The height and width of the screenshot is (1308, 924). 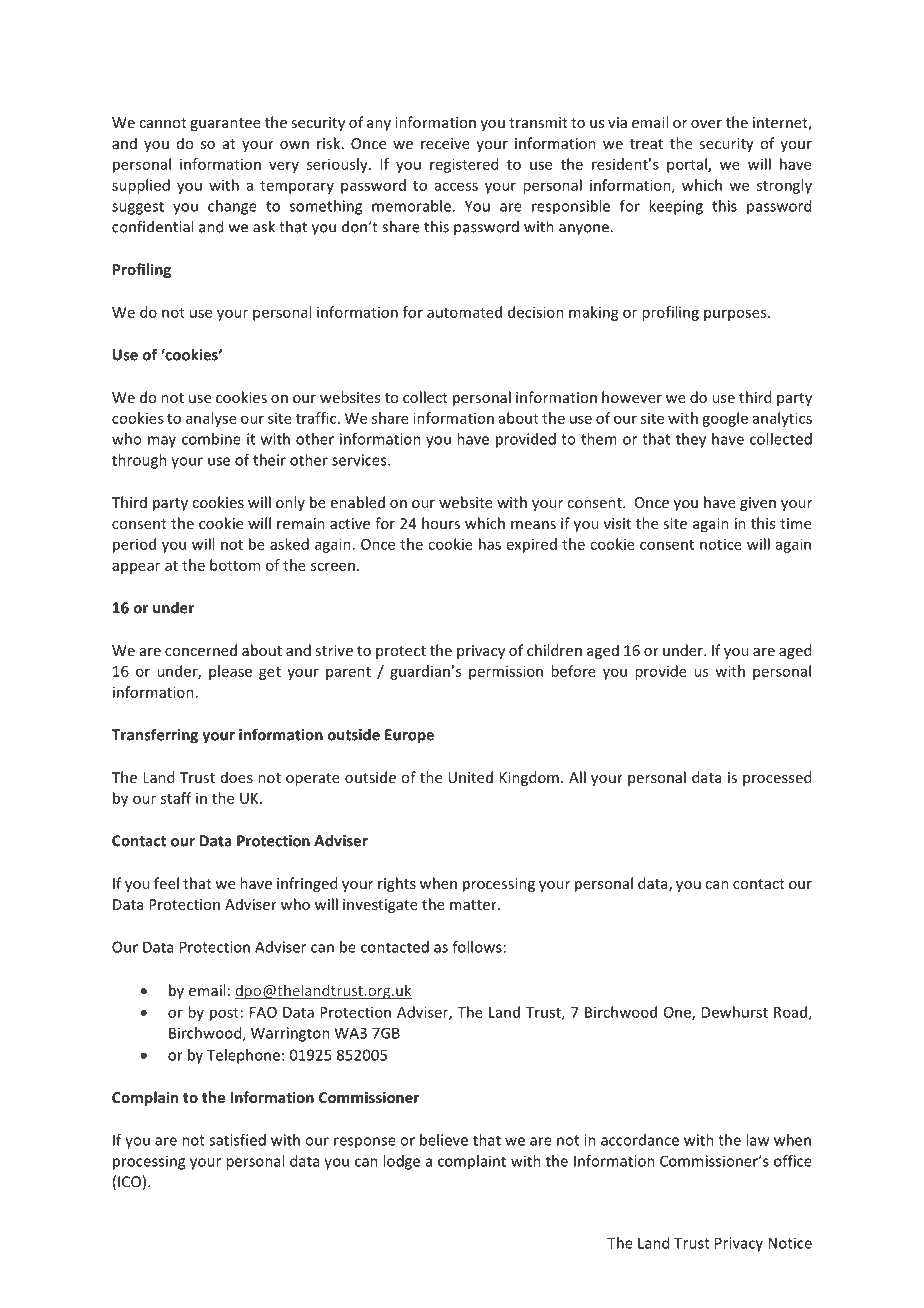 I want to click on automated, so click(x=464, y=312).
